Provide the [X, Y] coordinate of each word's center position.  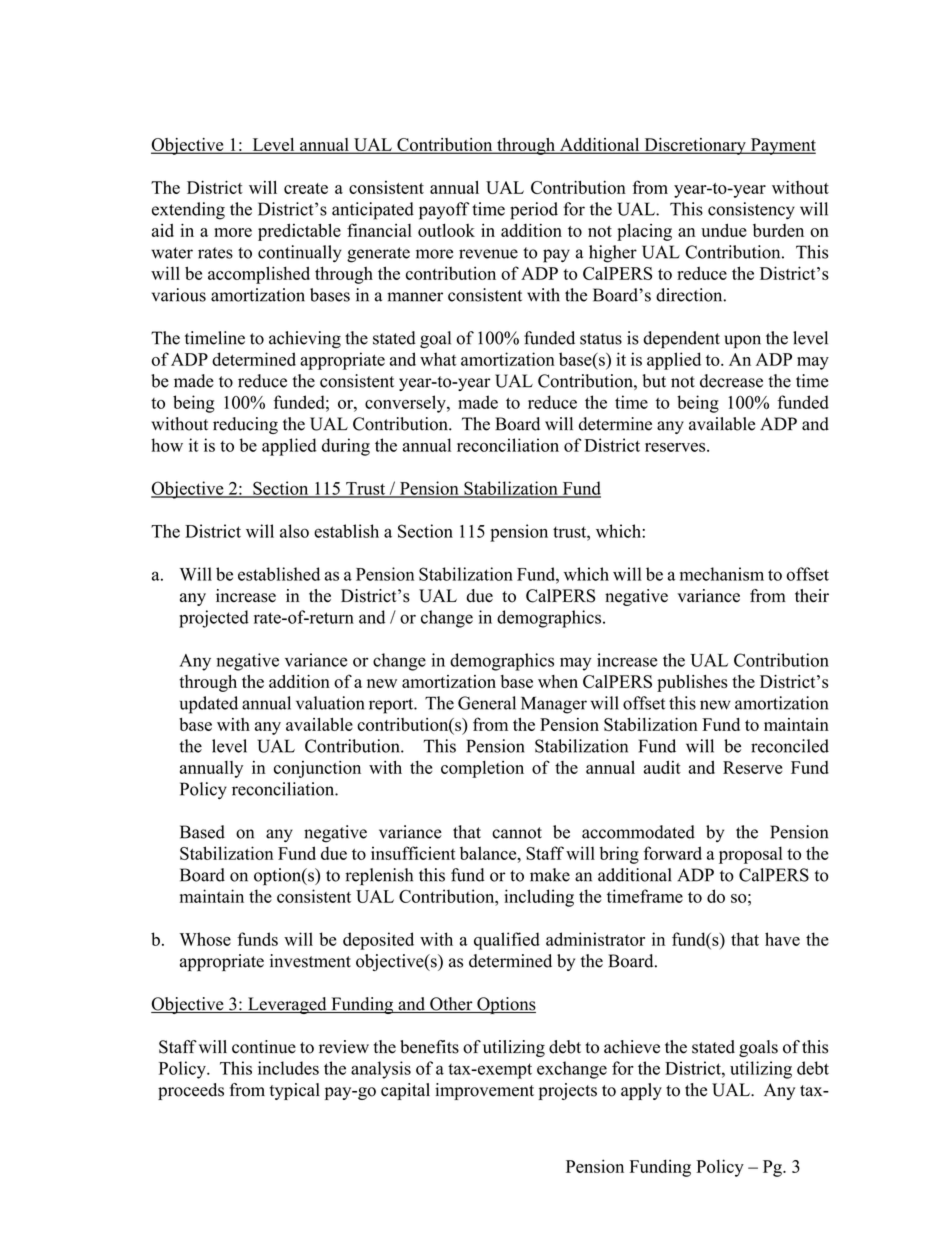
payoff [444, 211]
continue [264, 1047]
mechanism [722, 574]
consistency [751, 211]
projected [214, 619]
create [306, 188]
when [558, 681]
